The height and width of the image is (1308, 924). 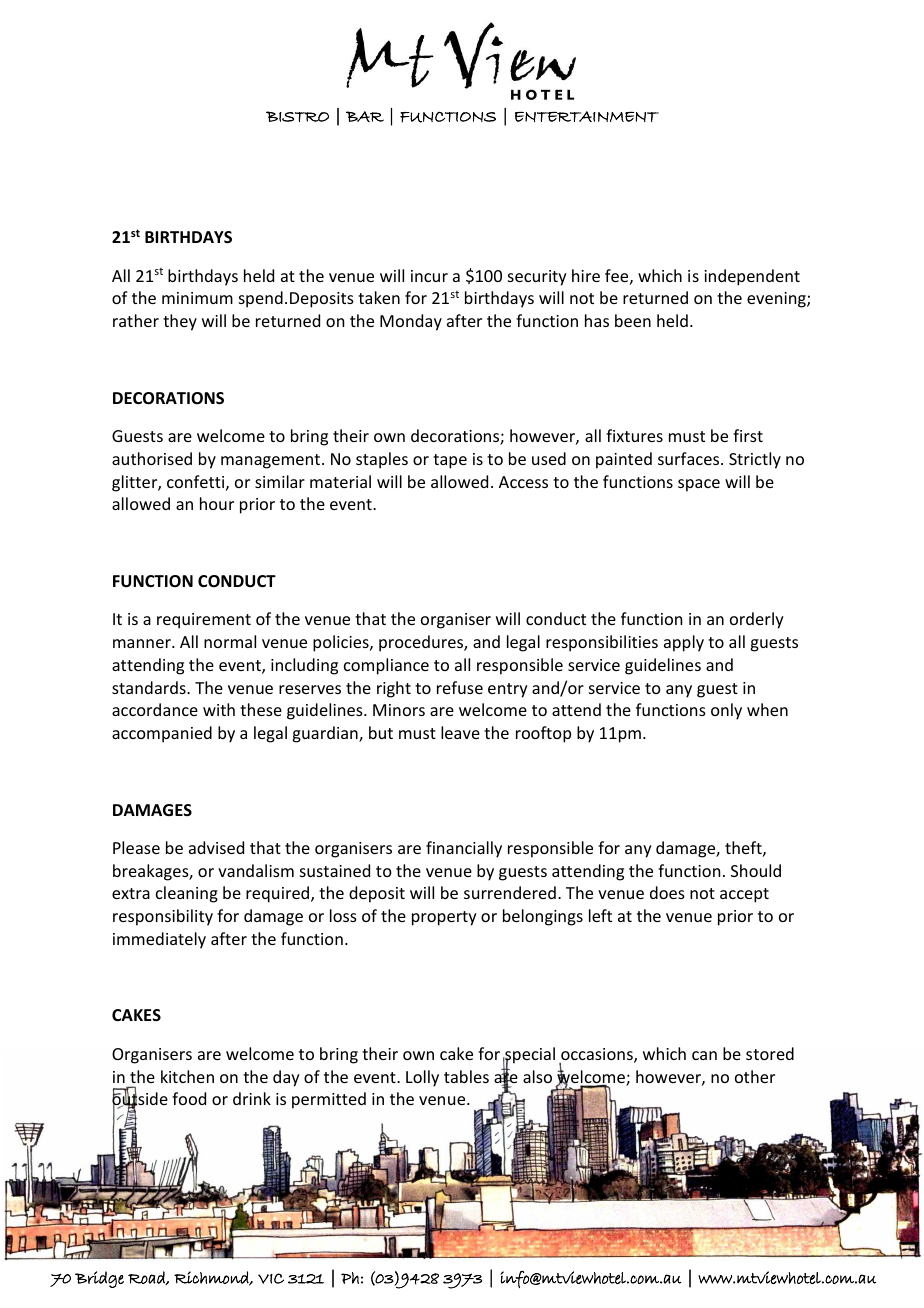 What do you see at coordinates (297, 116) in the image?
I see `BISTRO` at bounding box center [297, 116].
